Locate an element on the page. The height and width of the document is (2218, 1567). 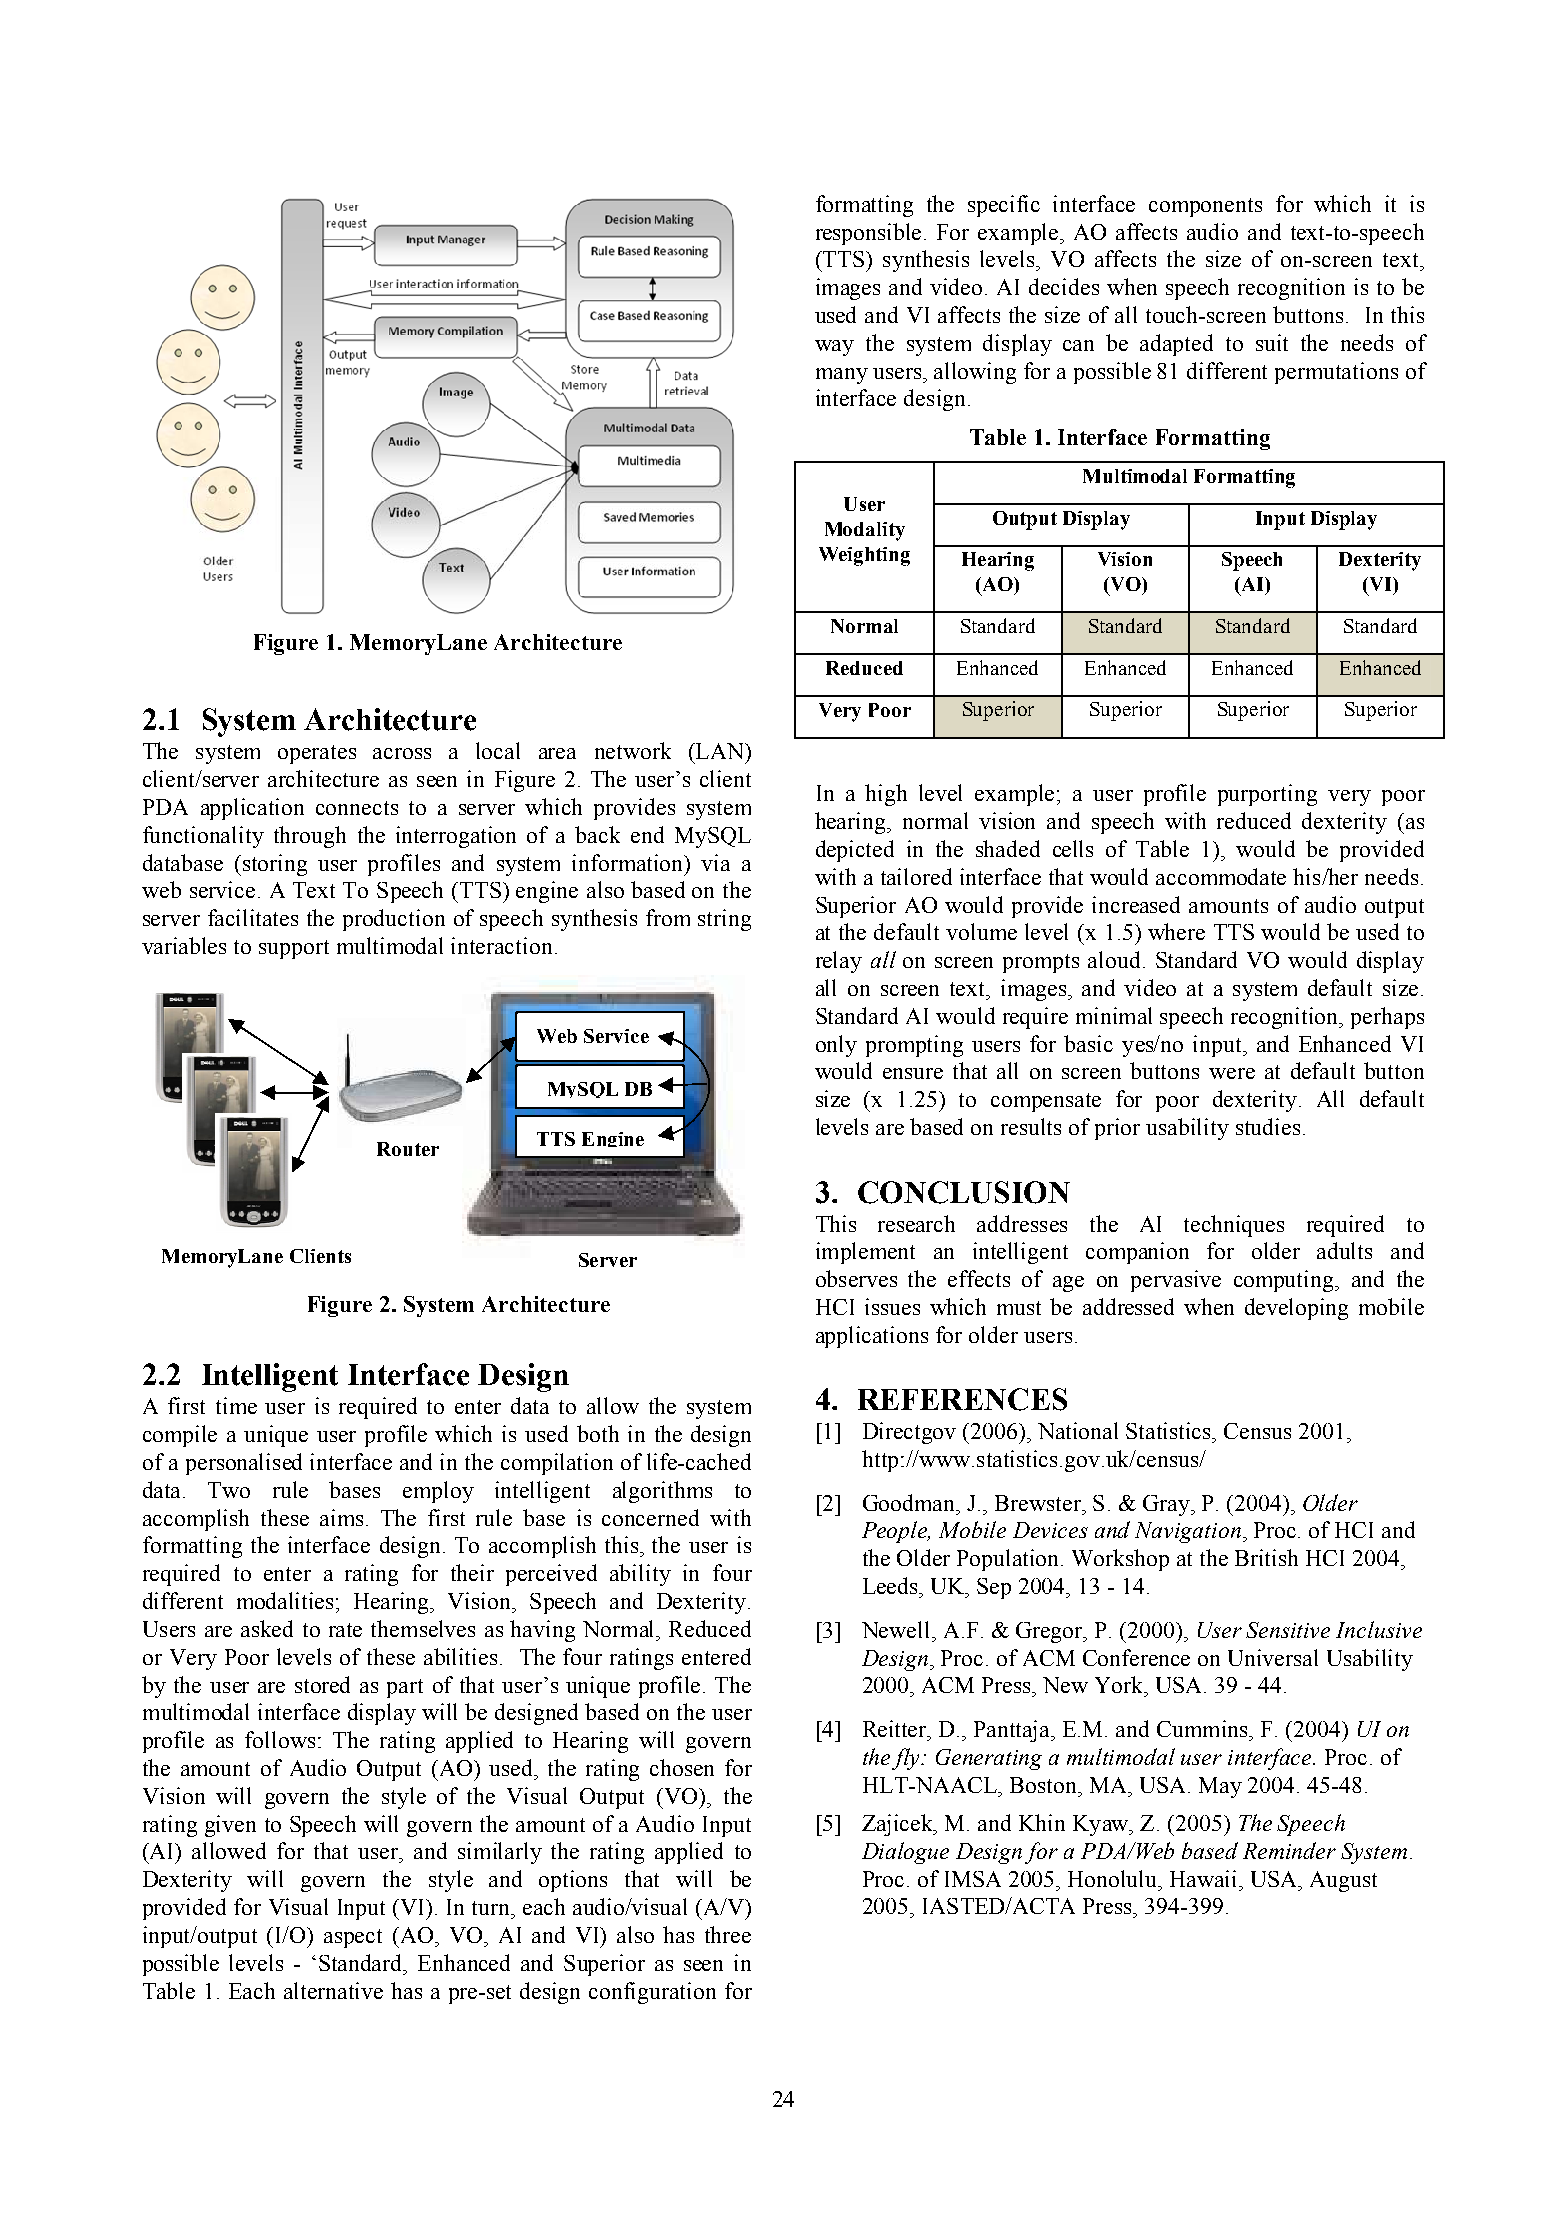
only is located at coordinates (836, 1046).
